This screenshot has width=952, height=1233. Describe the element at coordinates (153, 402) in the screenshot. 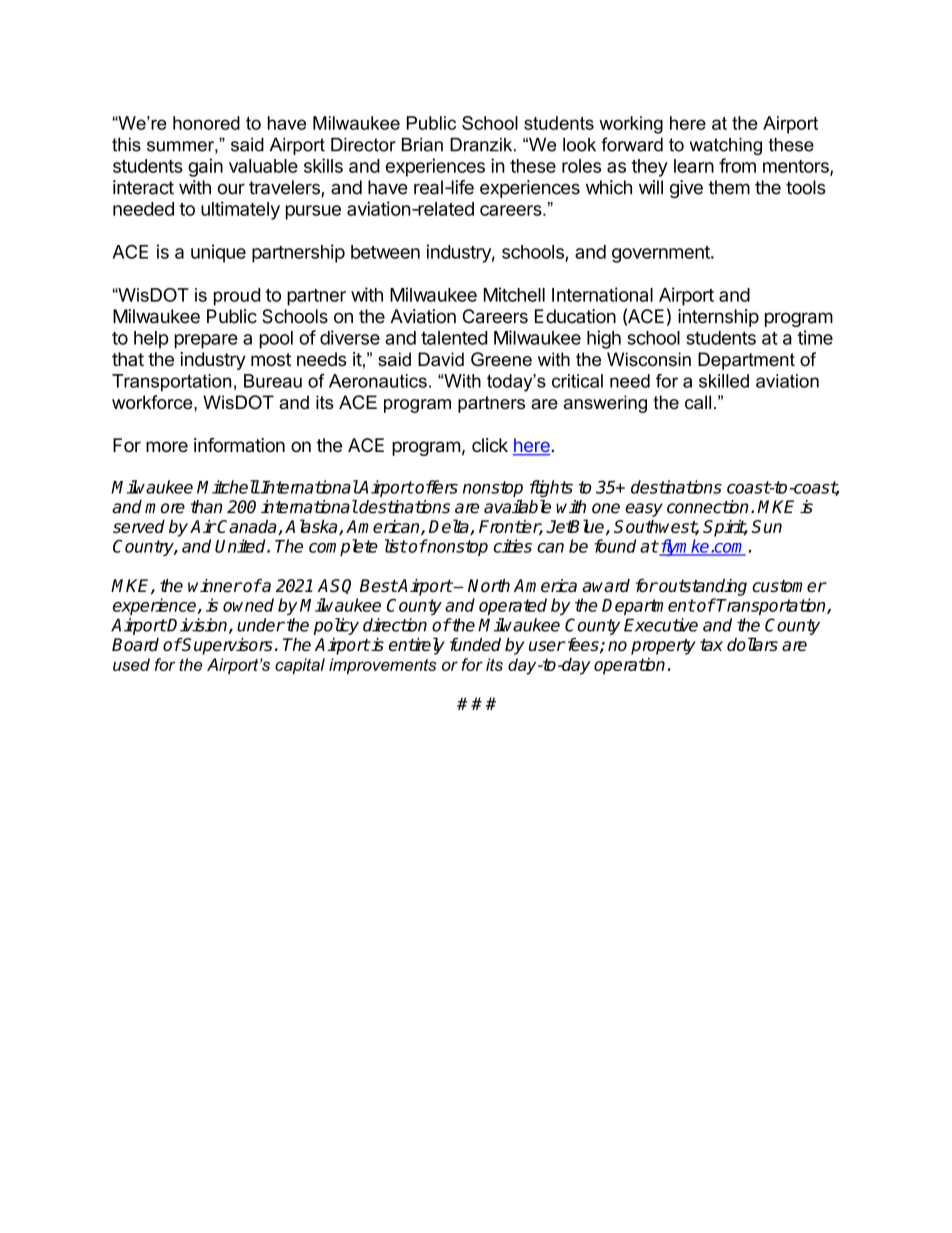

I see `workforce` at that location.
